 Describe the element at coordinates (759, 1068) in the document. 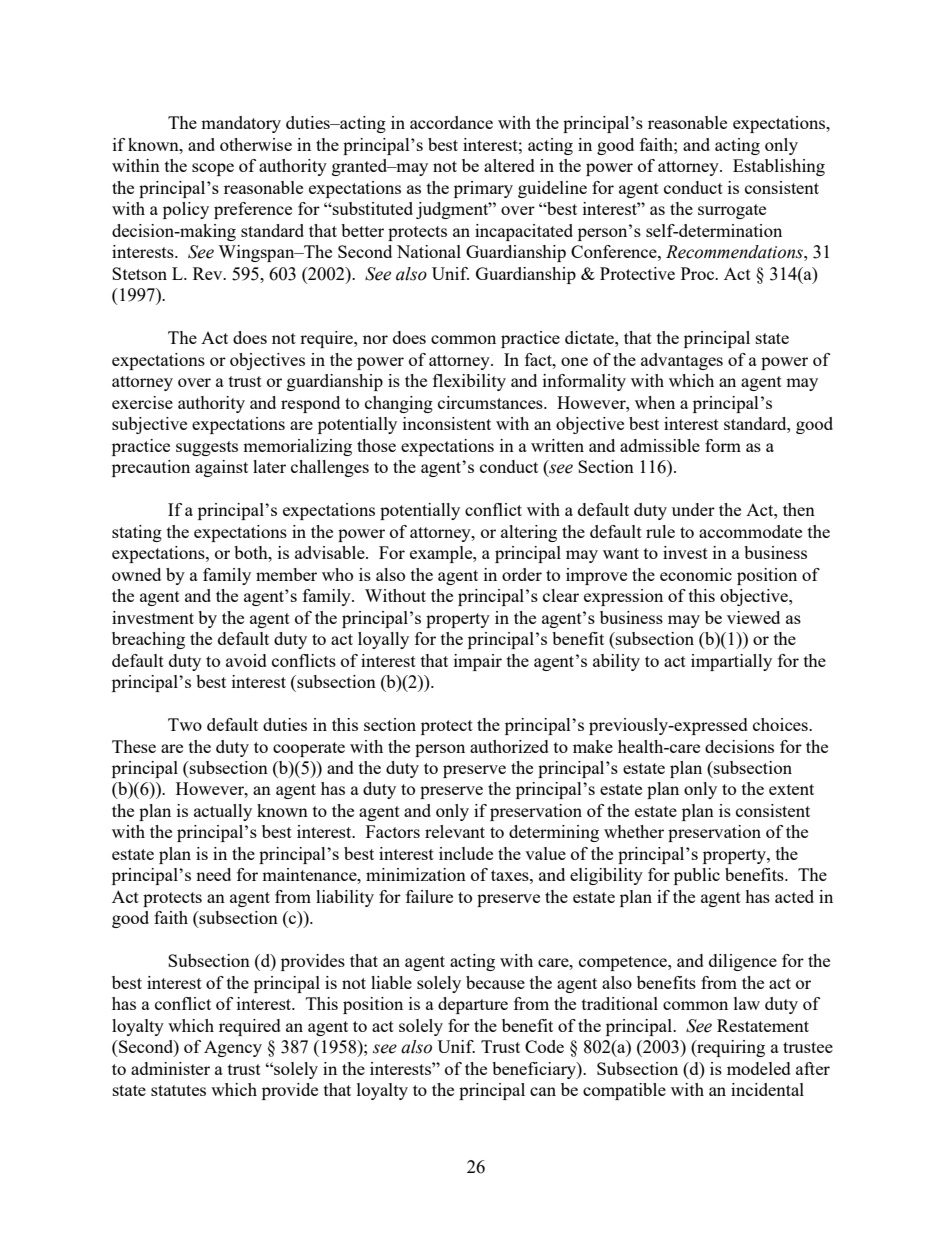

I see `modeled` at that location.
